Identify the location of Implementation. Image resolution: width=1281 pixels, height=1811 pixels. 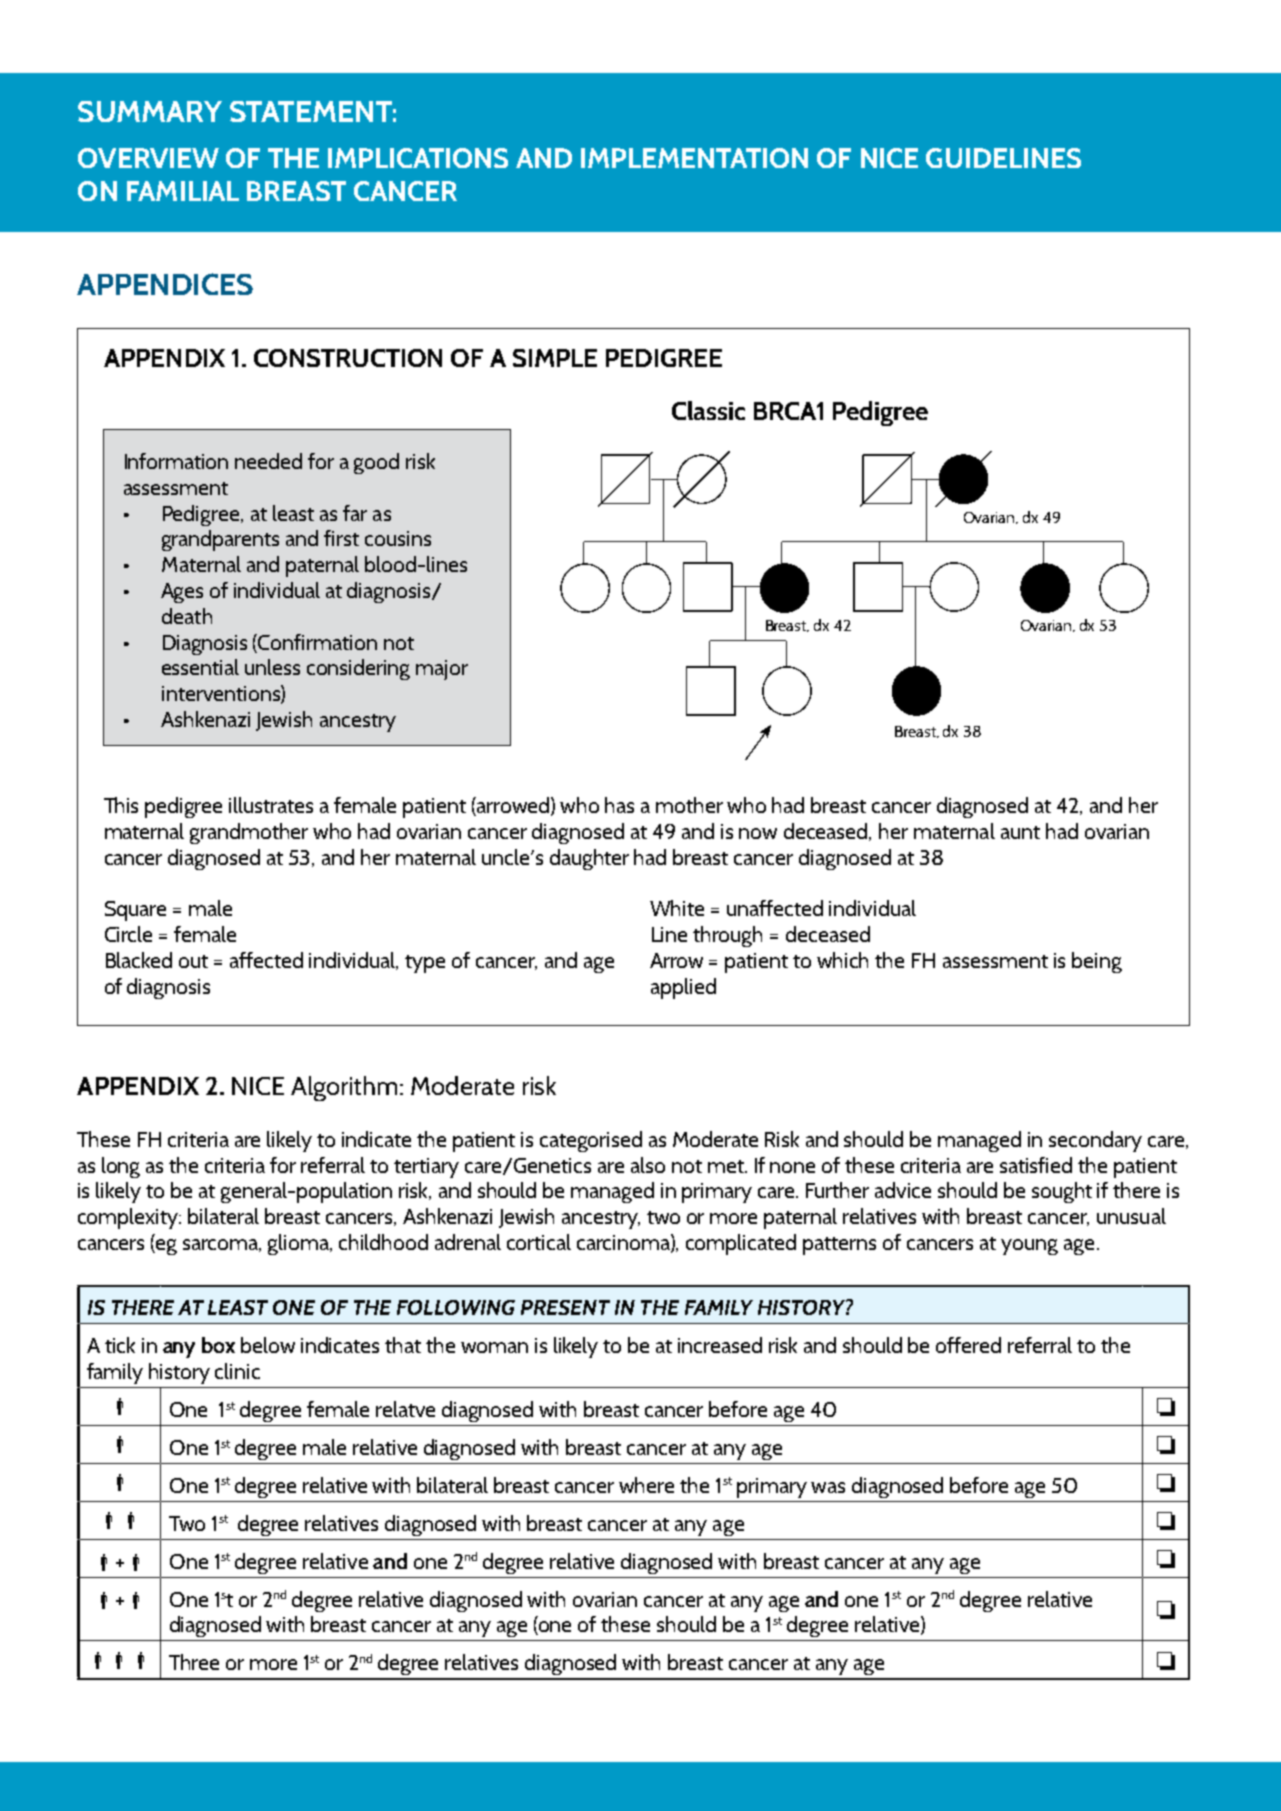
(694, 158).
